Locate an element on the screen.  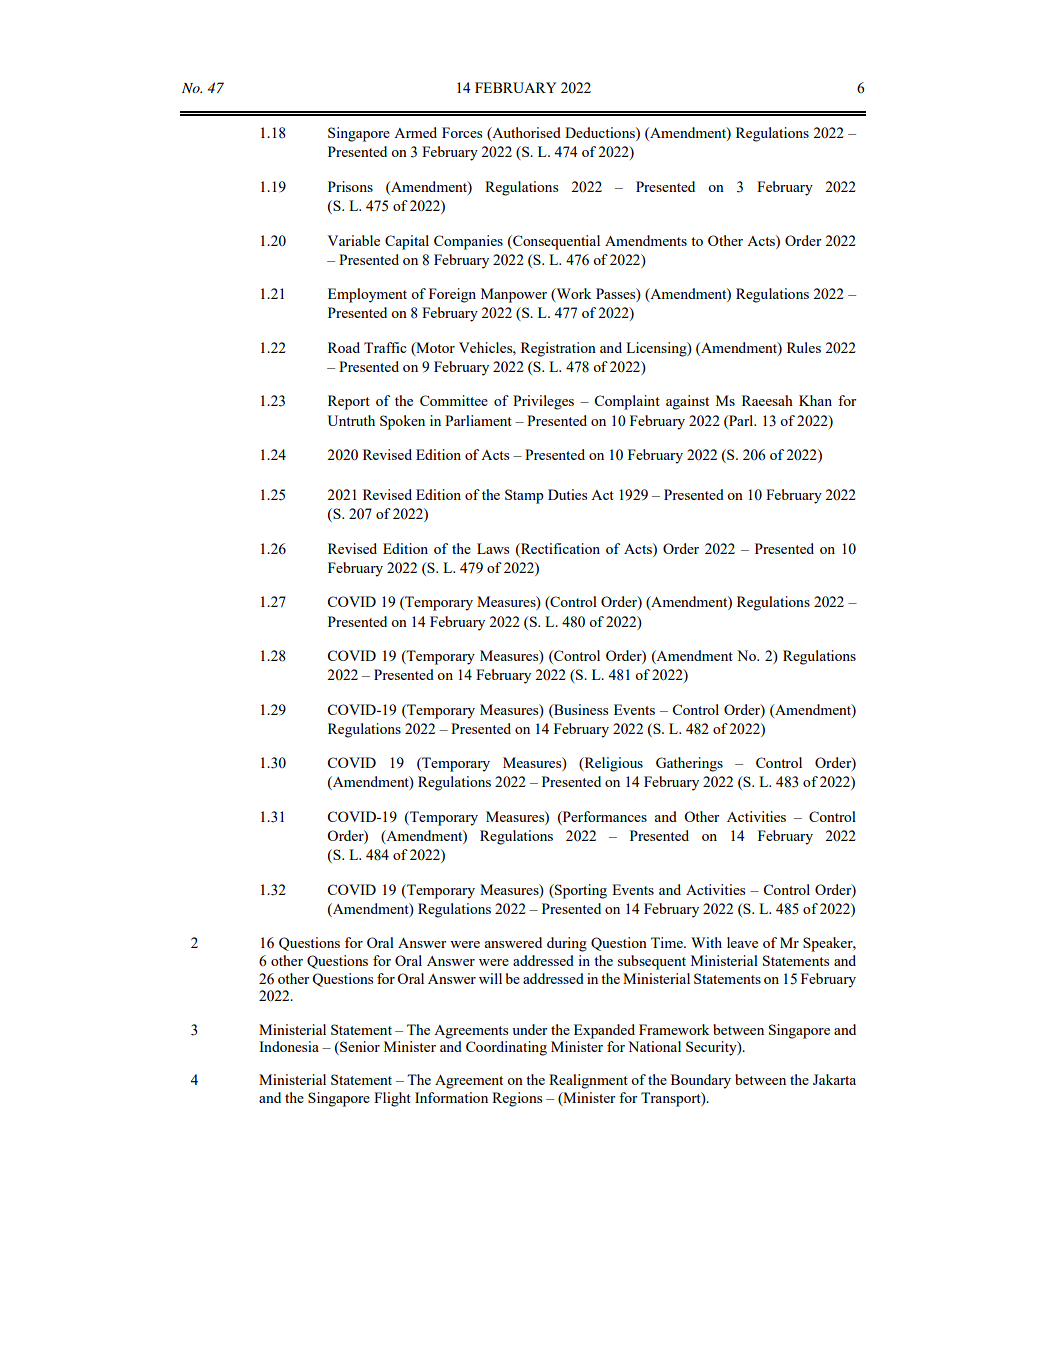
Consequential is located at coordinates (555, 242).
